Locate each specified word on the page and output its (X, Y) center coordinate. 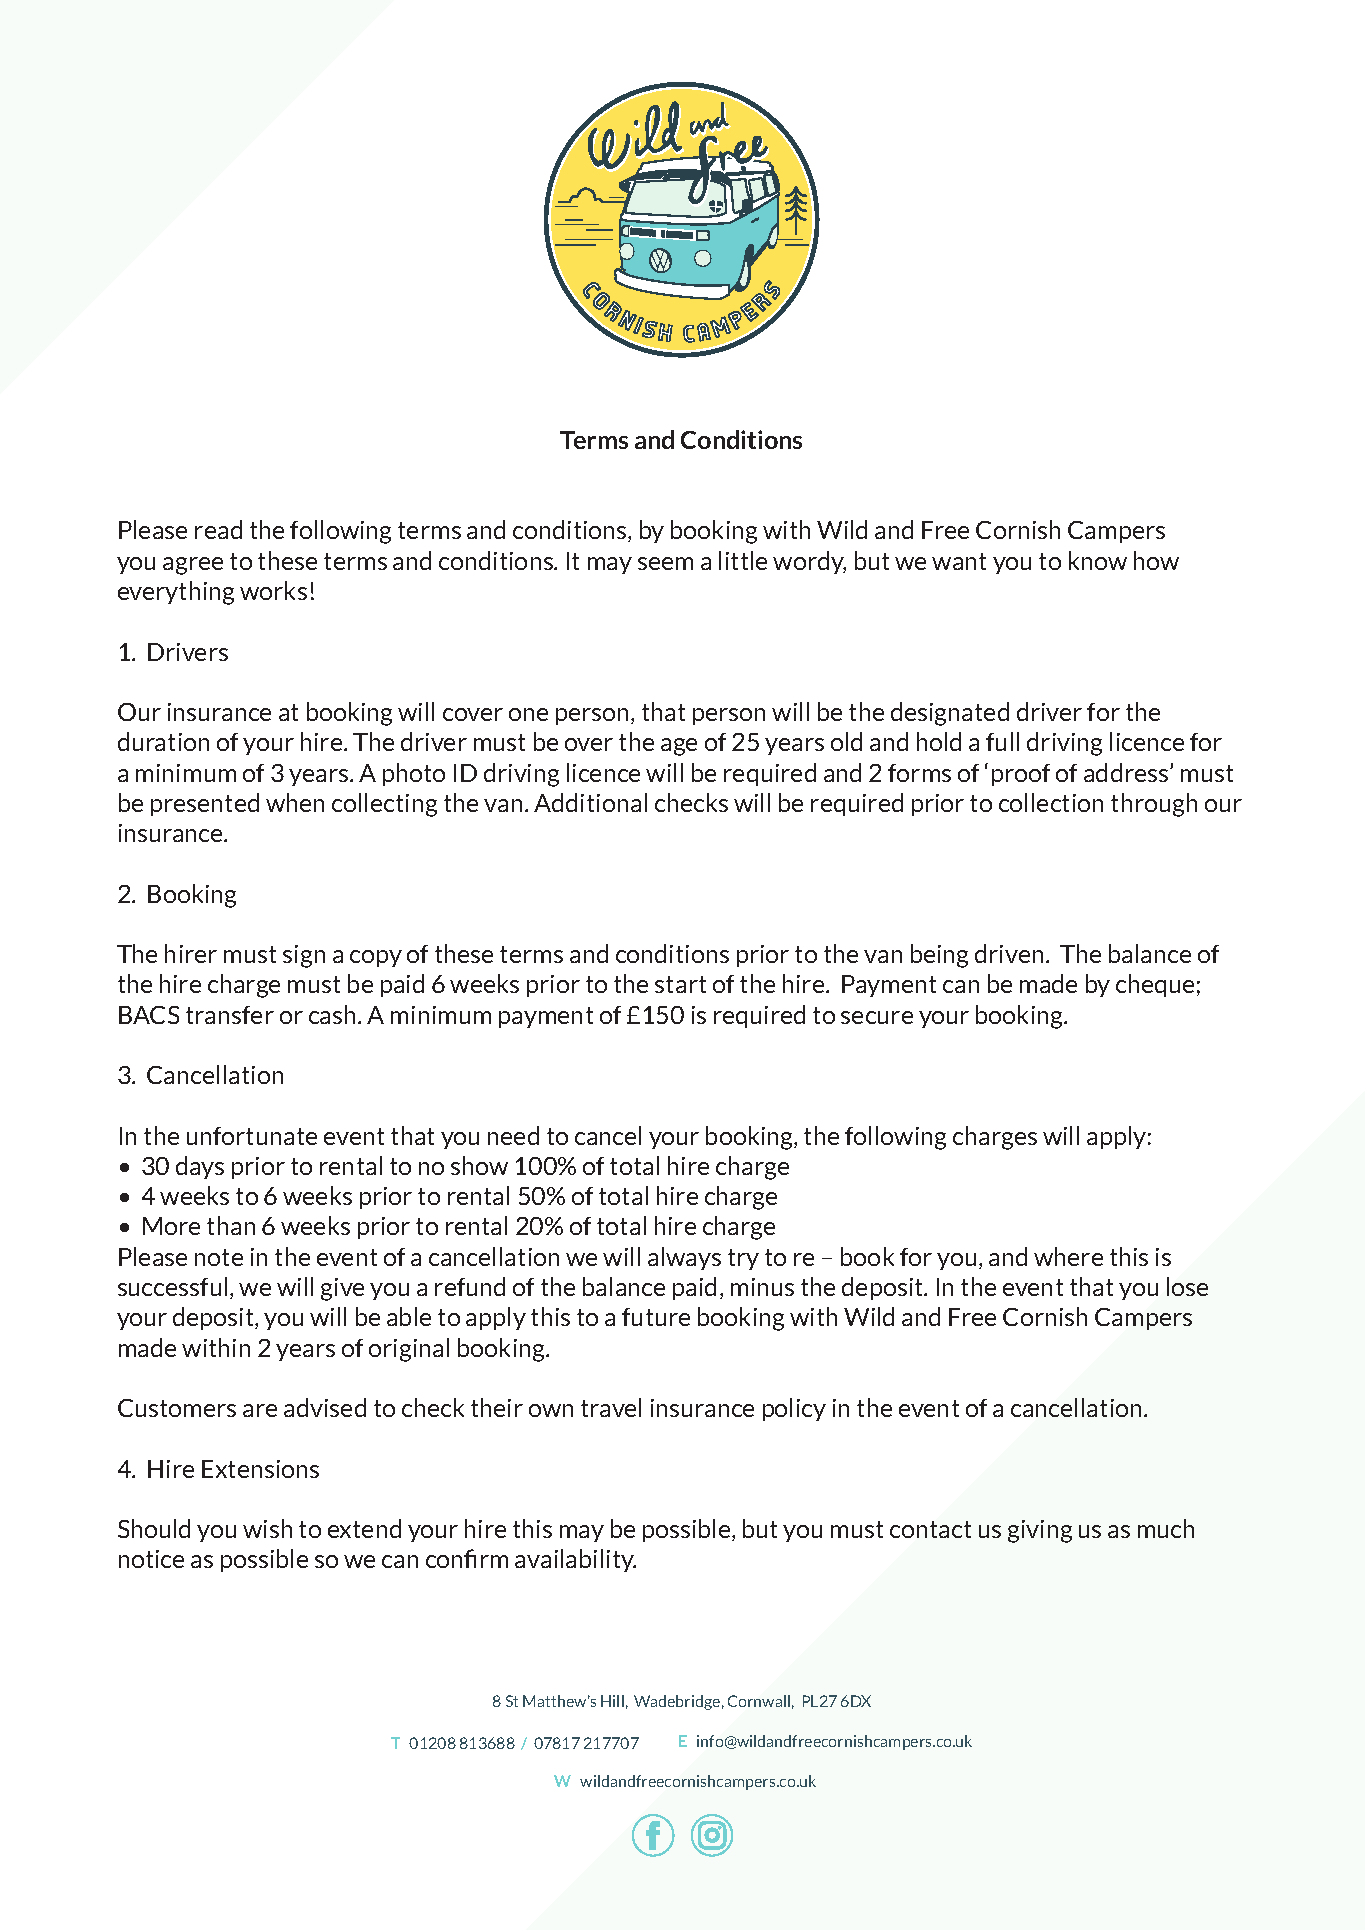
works (273, 590)
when (295, 802)
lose (1187, 1286)
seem (665, 563)
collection (1051, 802)
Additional (590, 802)
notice (151, 1559)
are (260, 1410)
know (1098, 560)
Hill (612, 1701)
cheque (1155, 985)
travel (611, 1407)
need (513, 1135)
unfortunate (252, 1136)
